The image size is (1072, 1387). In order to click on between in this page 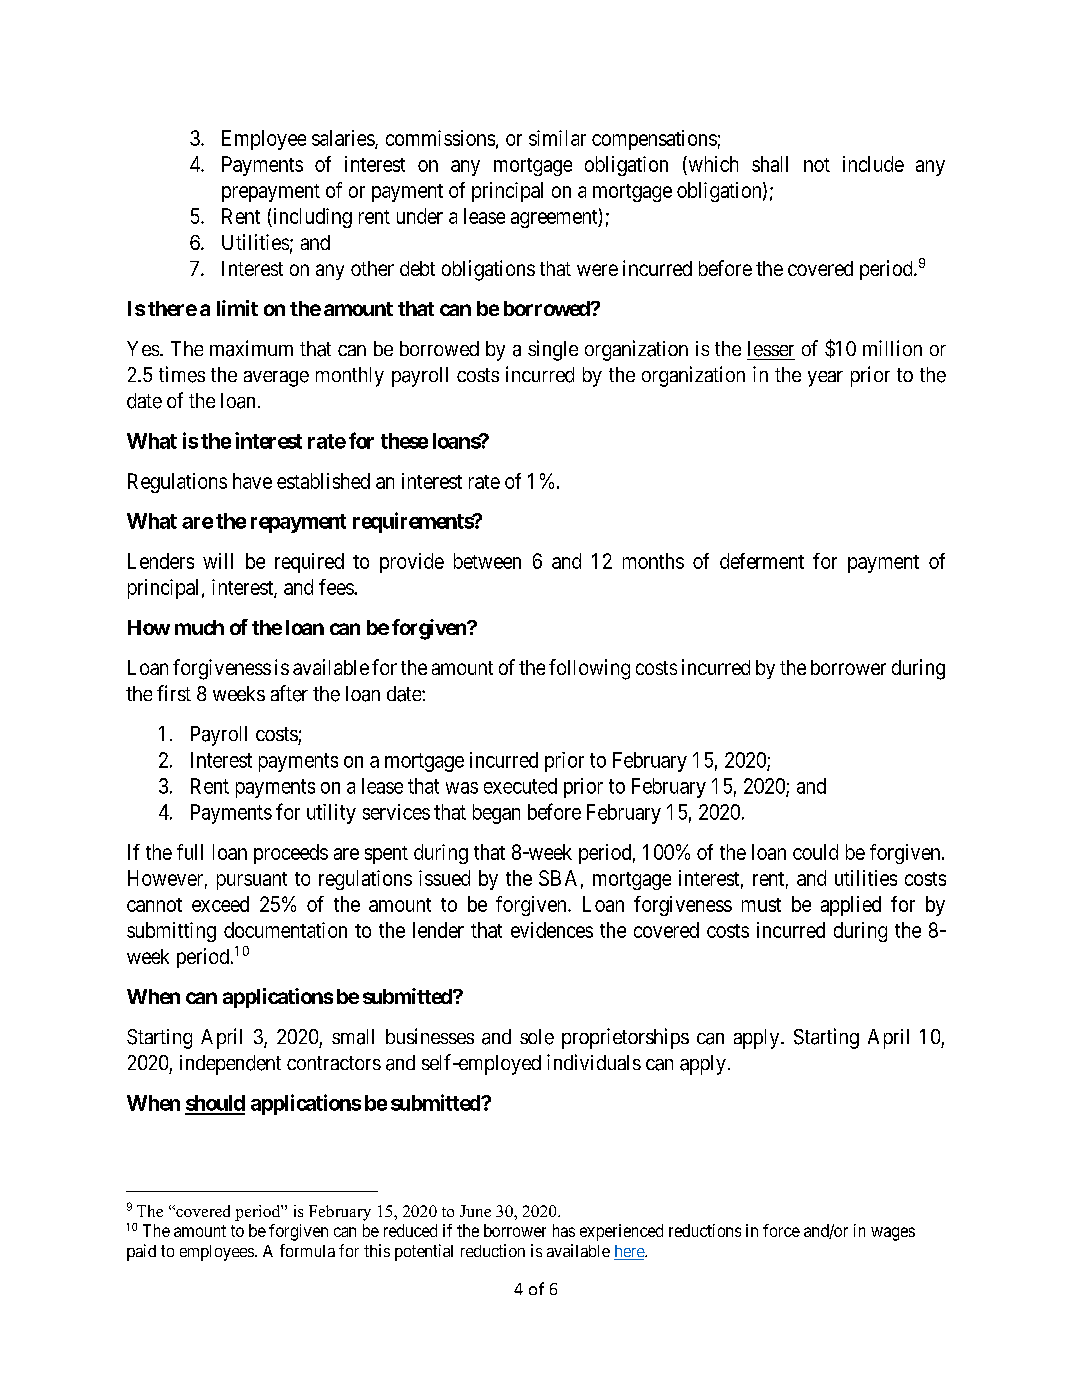, I will do `click(487, 561)`.
